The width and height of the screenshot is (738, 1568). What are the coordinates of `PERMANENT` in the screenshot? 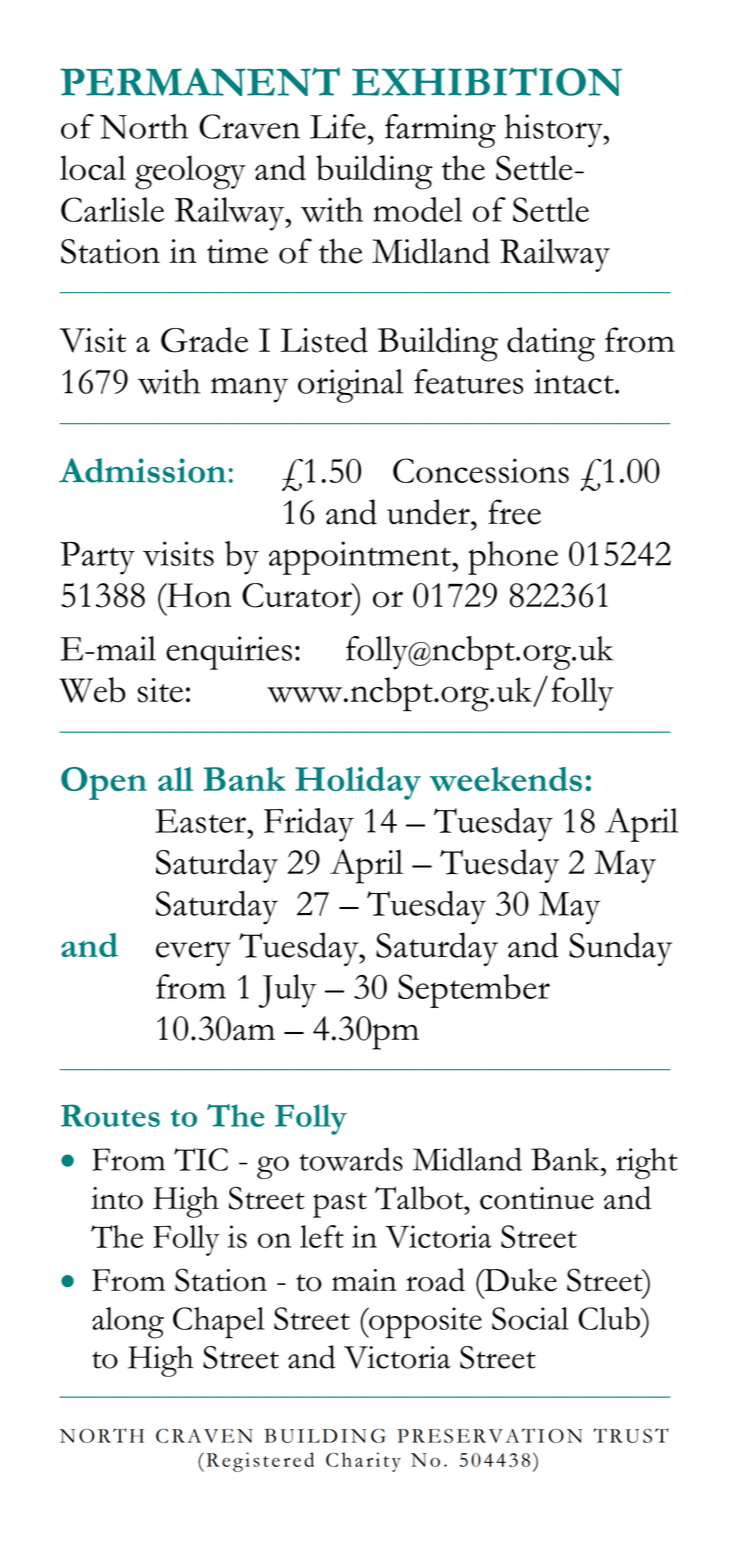 It's located at (200, 81).
